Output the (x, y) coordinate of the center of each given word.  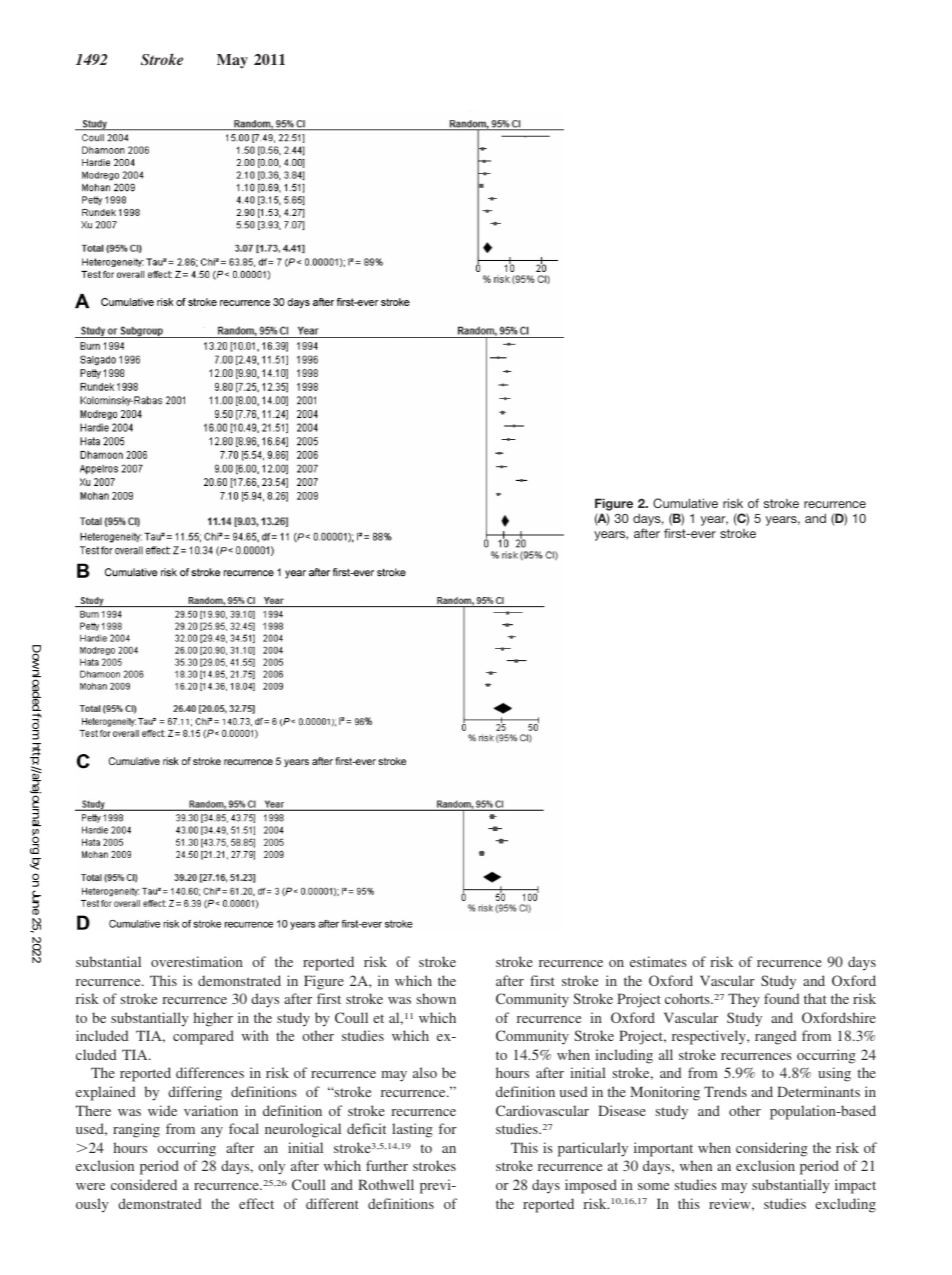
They (744, 1000)
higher (213, 1019)
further (387, 1165)
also (425, 1072)
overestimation (197, 961)
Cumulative (685, 503)
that (815, 998)
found (781, 998)
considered (144, 1184)
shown (436, 998)
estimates (658, 961)
